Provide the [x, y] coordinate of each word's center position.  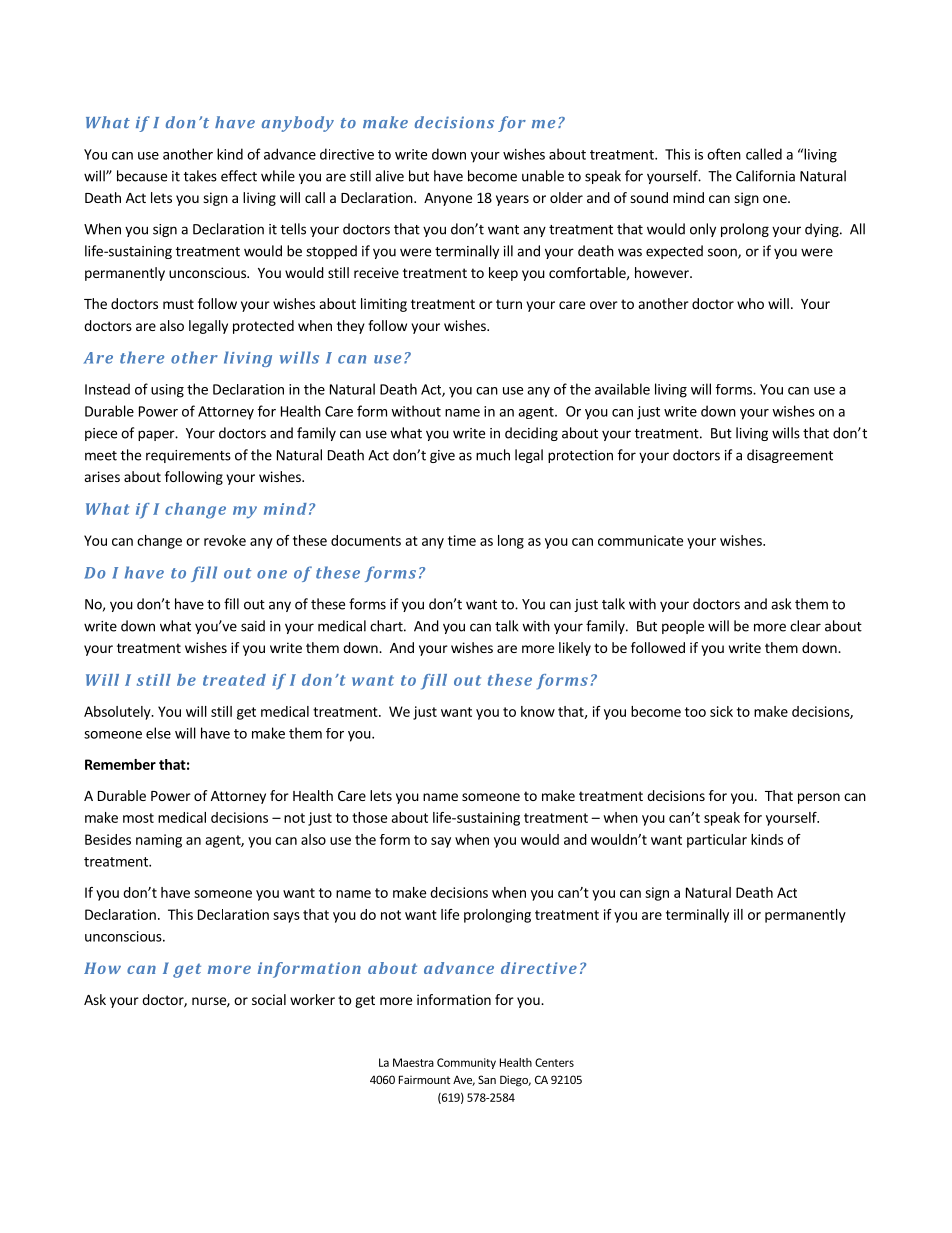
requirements [188, 456]
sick [721, 711]
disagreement [790, 456]
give [442, 456]
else [158, 733]
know [538, 711]
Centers [554, 1062]
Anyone [448, 199]
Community [466, 1063]
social [269, 999]
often [724, 154]
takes [200, 176]
